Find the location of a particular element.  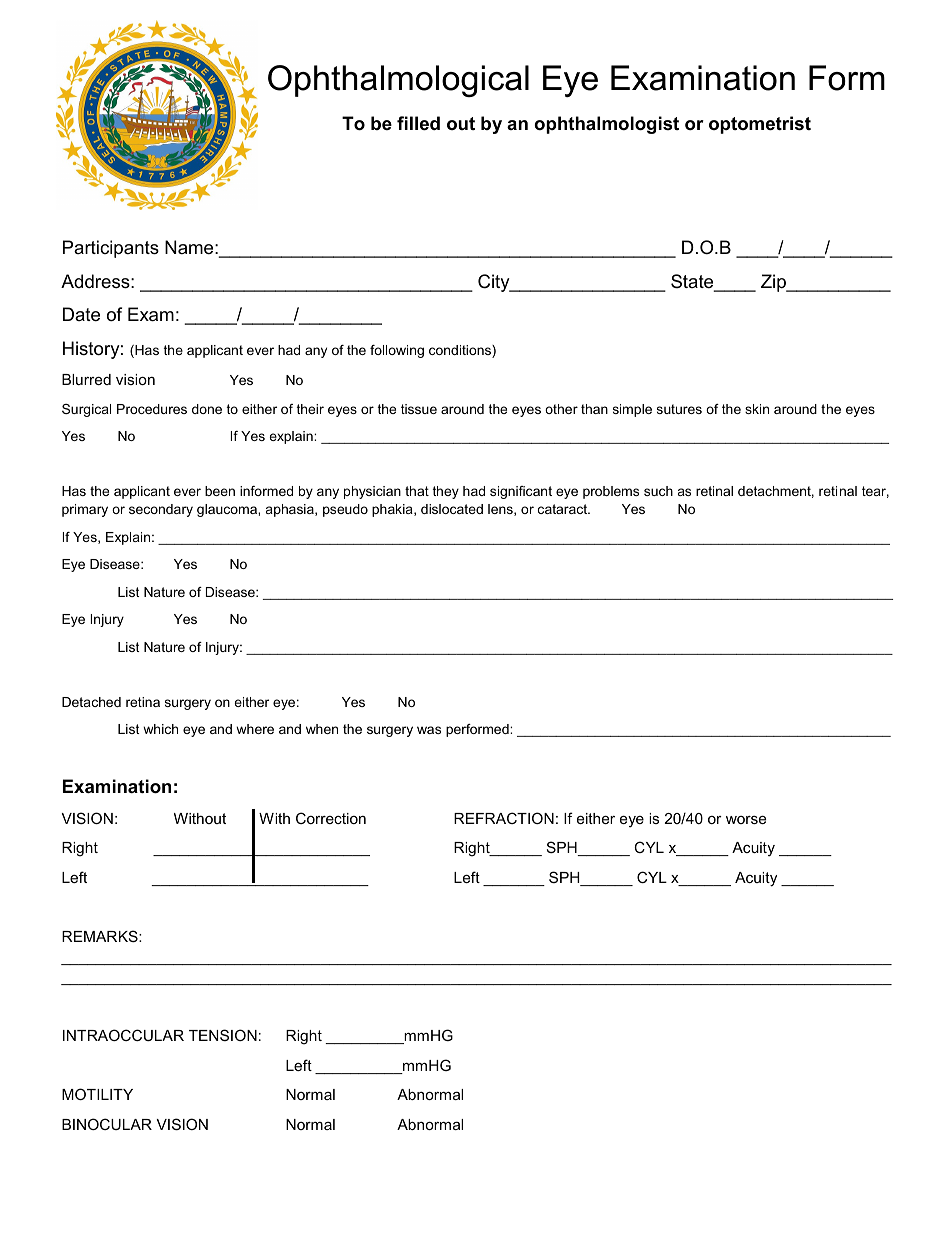

which is located at coordinates (160, 729).
